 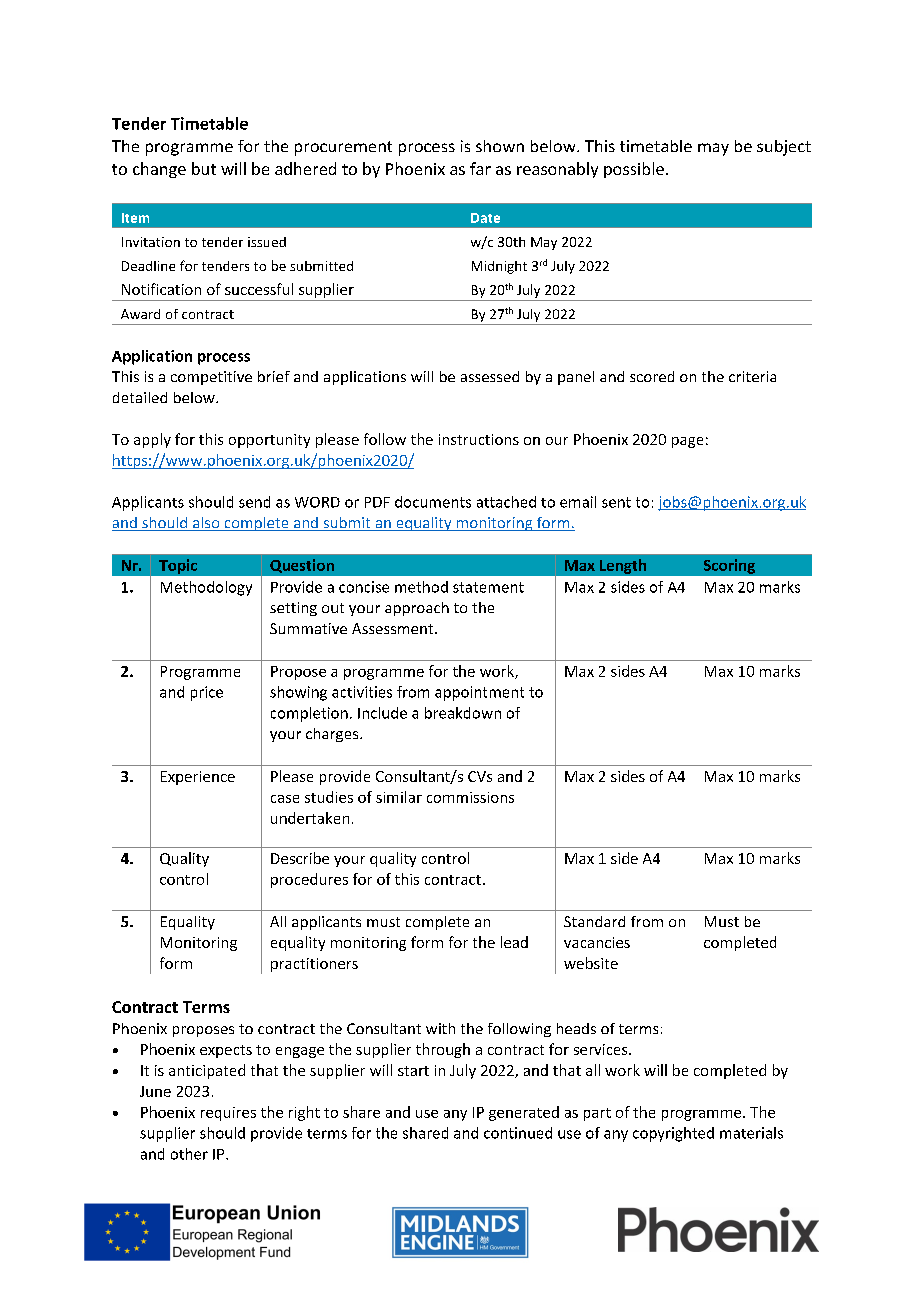 What do you see at coordinates (228, 1114) in the page?
I see `requires` at bounding box center [228, 1114].
